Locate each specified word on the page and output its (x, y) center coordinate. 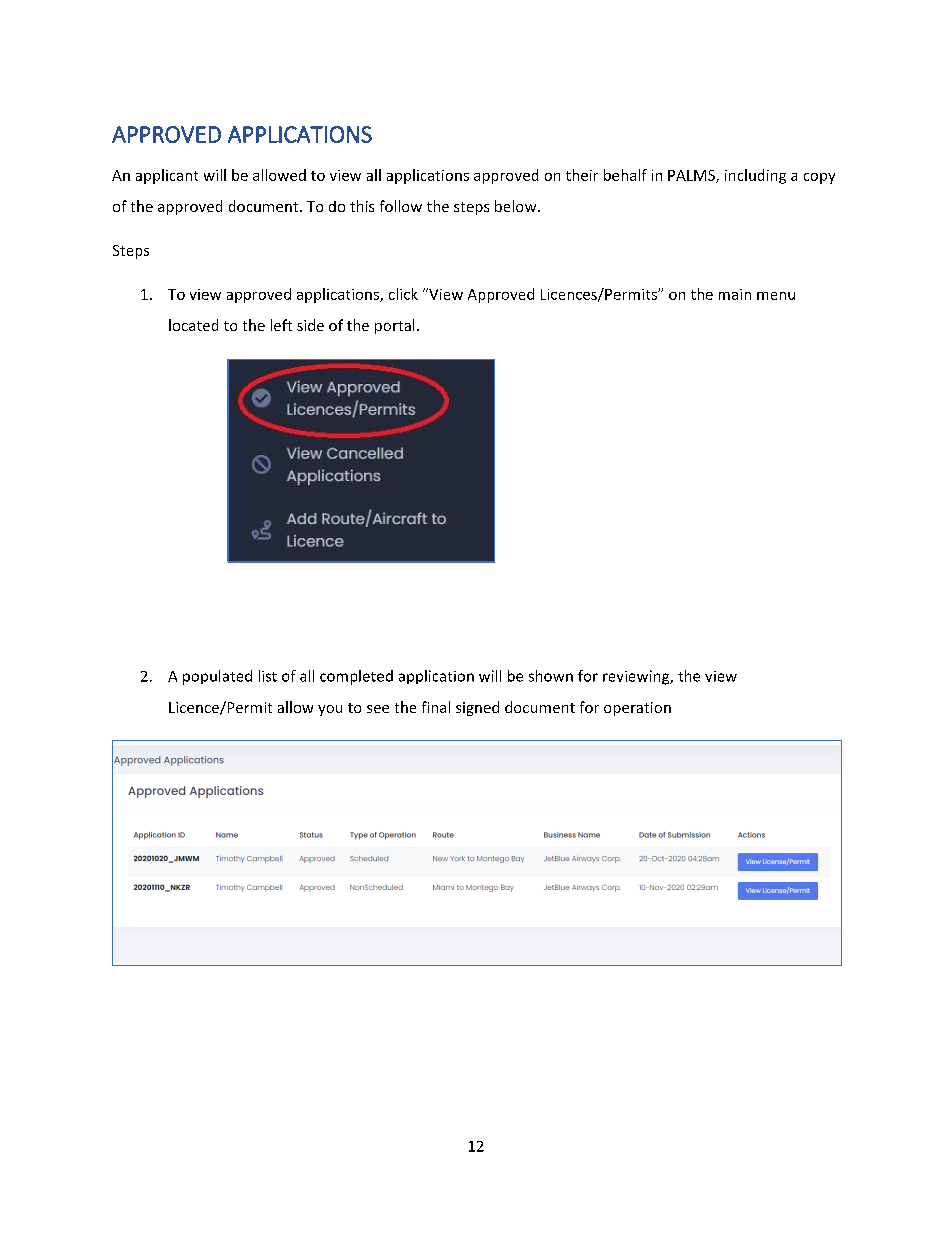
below (517, 206)
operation (637, 709)
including (755, 176)
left (281, 325)
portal (394, 326)
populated (217, 677)
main (735, 294)
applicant (167, 176)
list (268, 676)
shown (551, 676)
